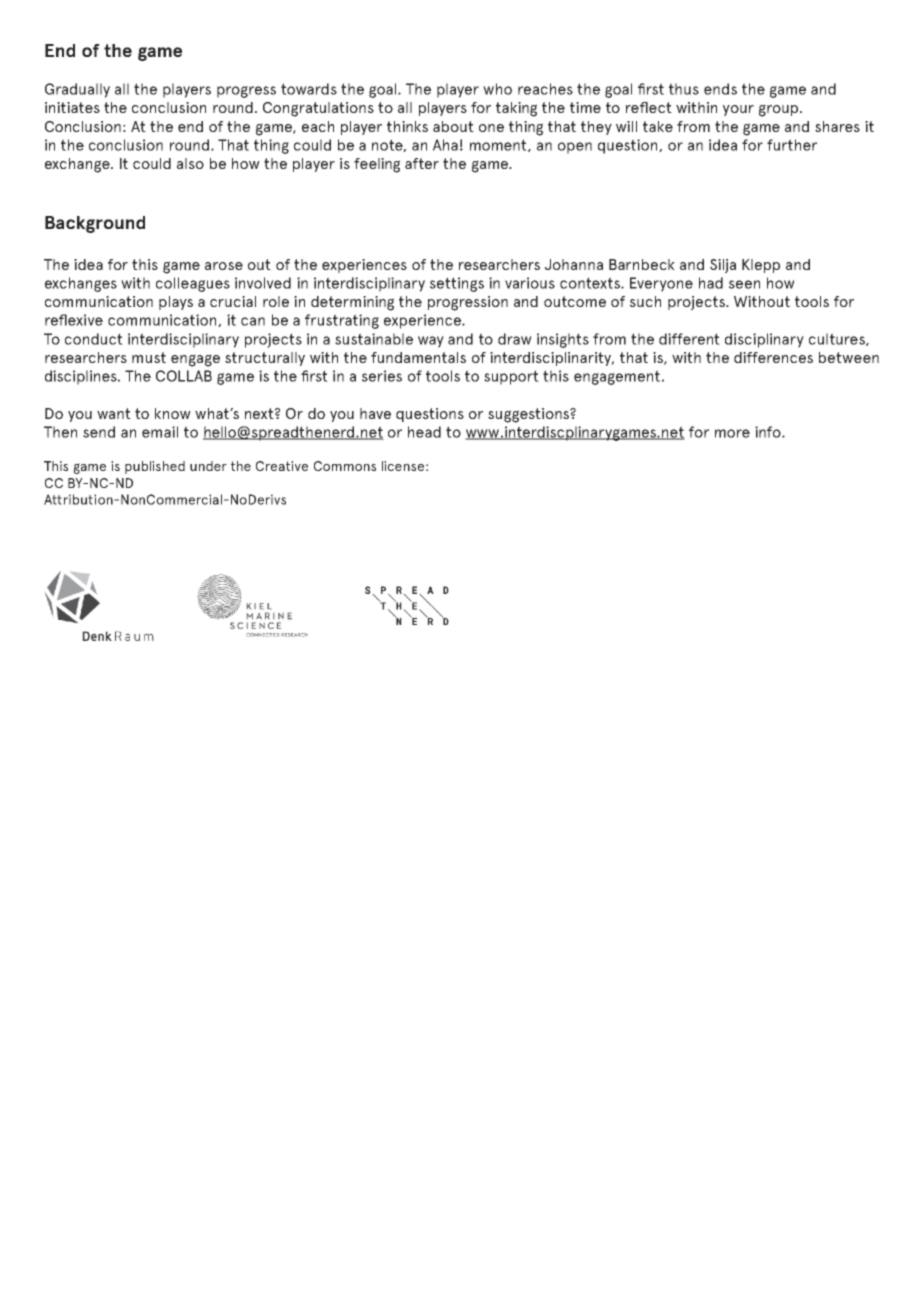 Image resolution: width=924 pixels, height=1308 pixels. I want to click on published, so click(155, 467).
